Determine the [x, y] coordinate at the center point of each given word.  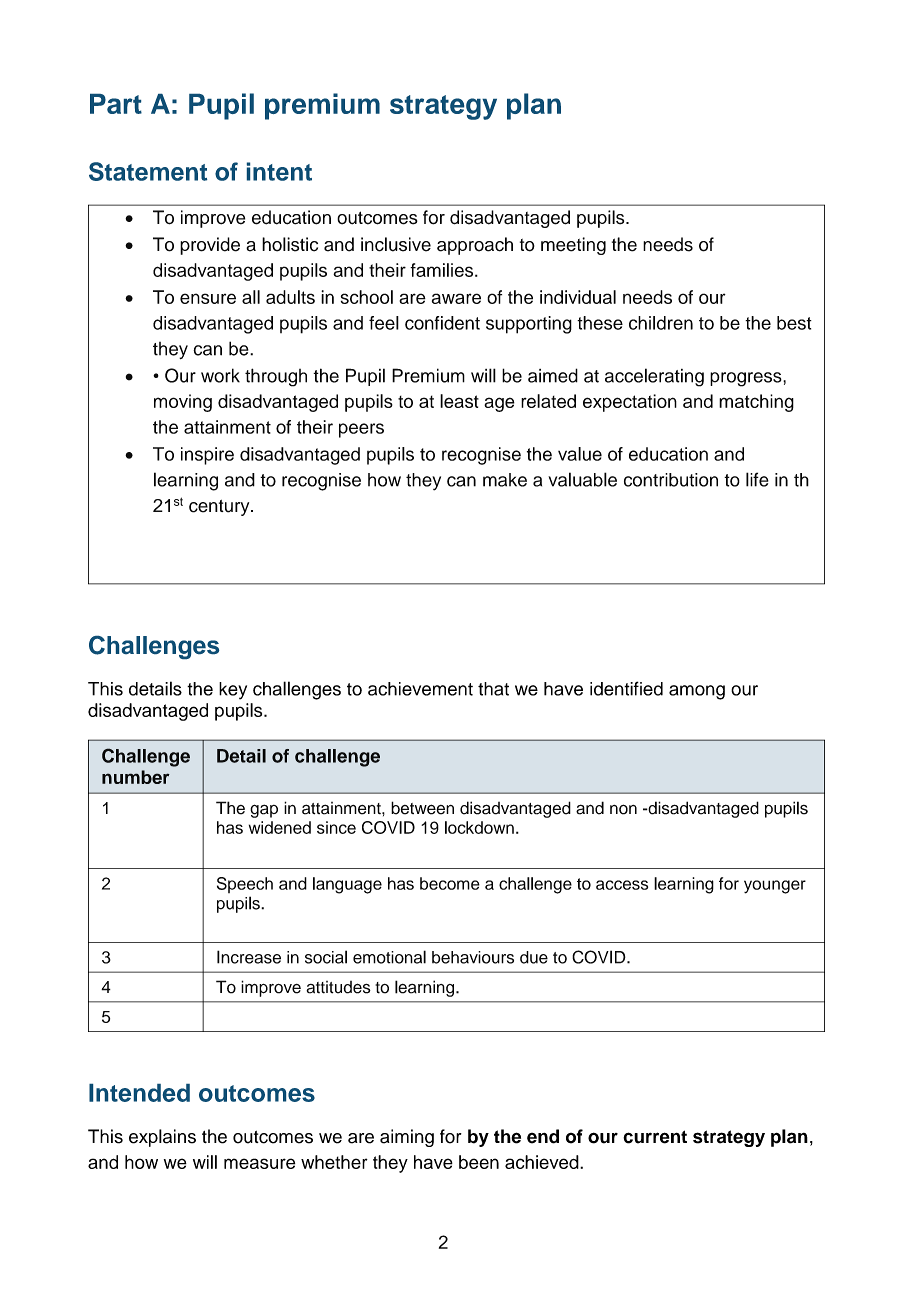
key [233, 691]
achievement [420, 689]
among [697, 692]
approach [475, 246]
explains [162, 1138]
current [655, 1137]
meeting [573, 246]
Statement [148, 171]
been [479, 1162]
